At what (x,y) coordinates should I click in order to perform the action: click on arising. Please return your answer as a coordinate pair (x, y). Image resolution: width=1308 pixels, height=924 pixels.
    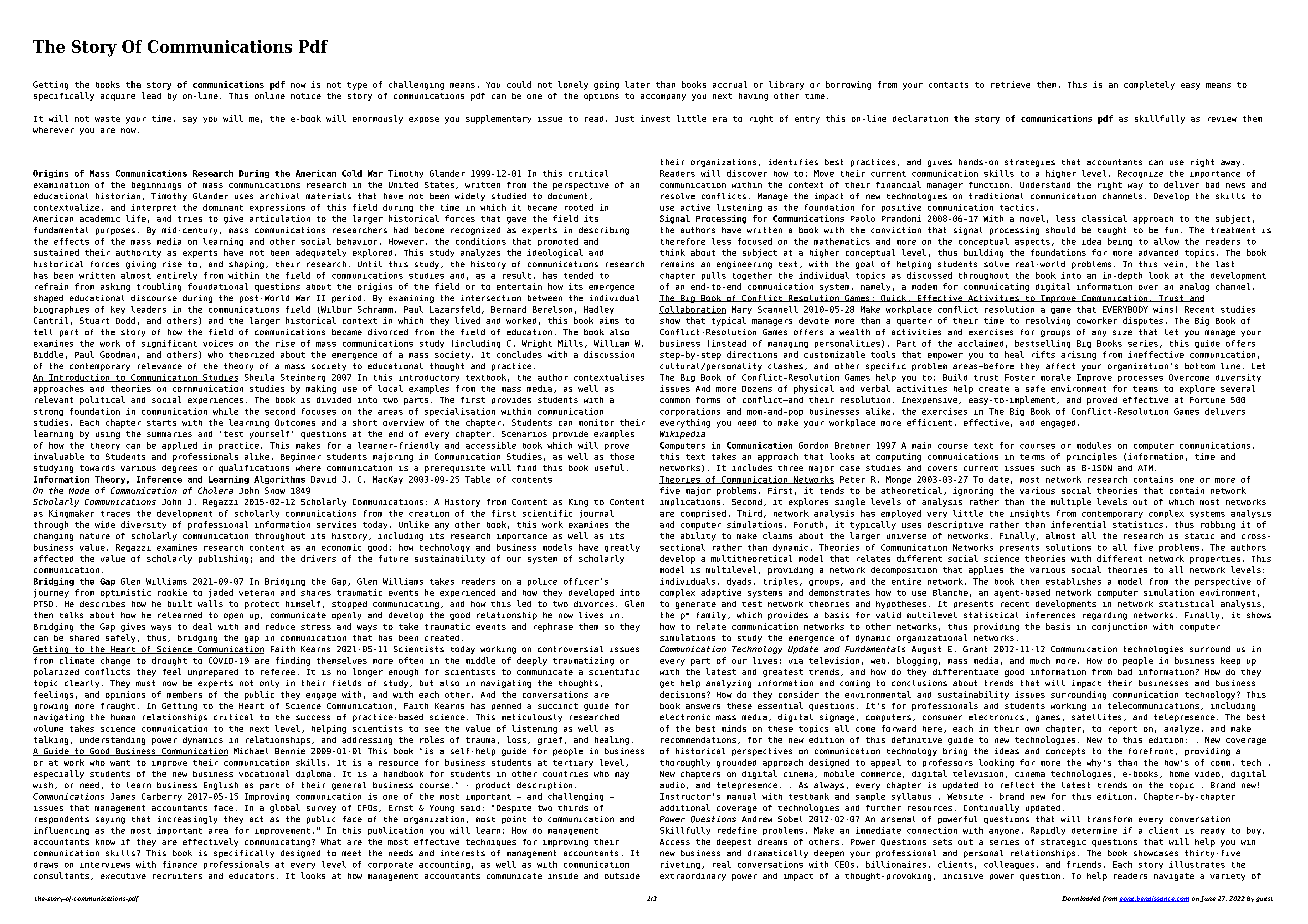
    Looking at the image, I should click on (1078, 355).
